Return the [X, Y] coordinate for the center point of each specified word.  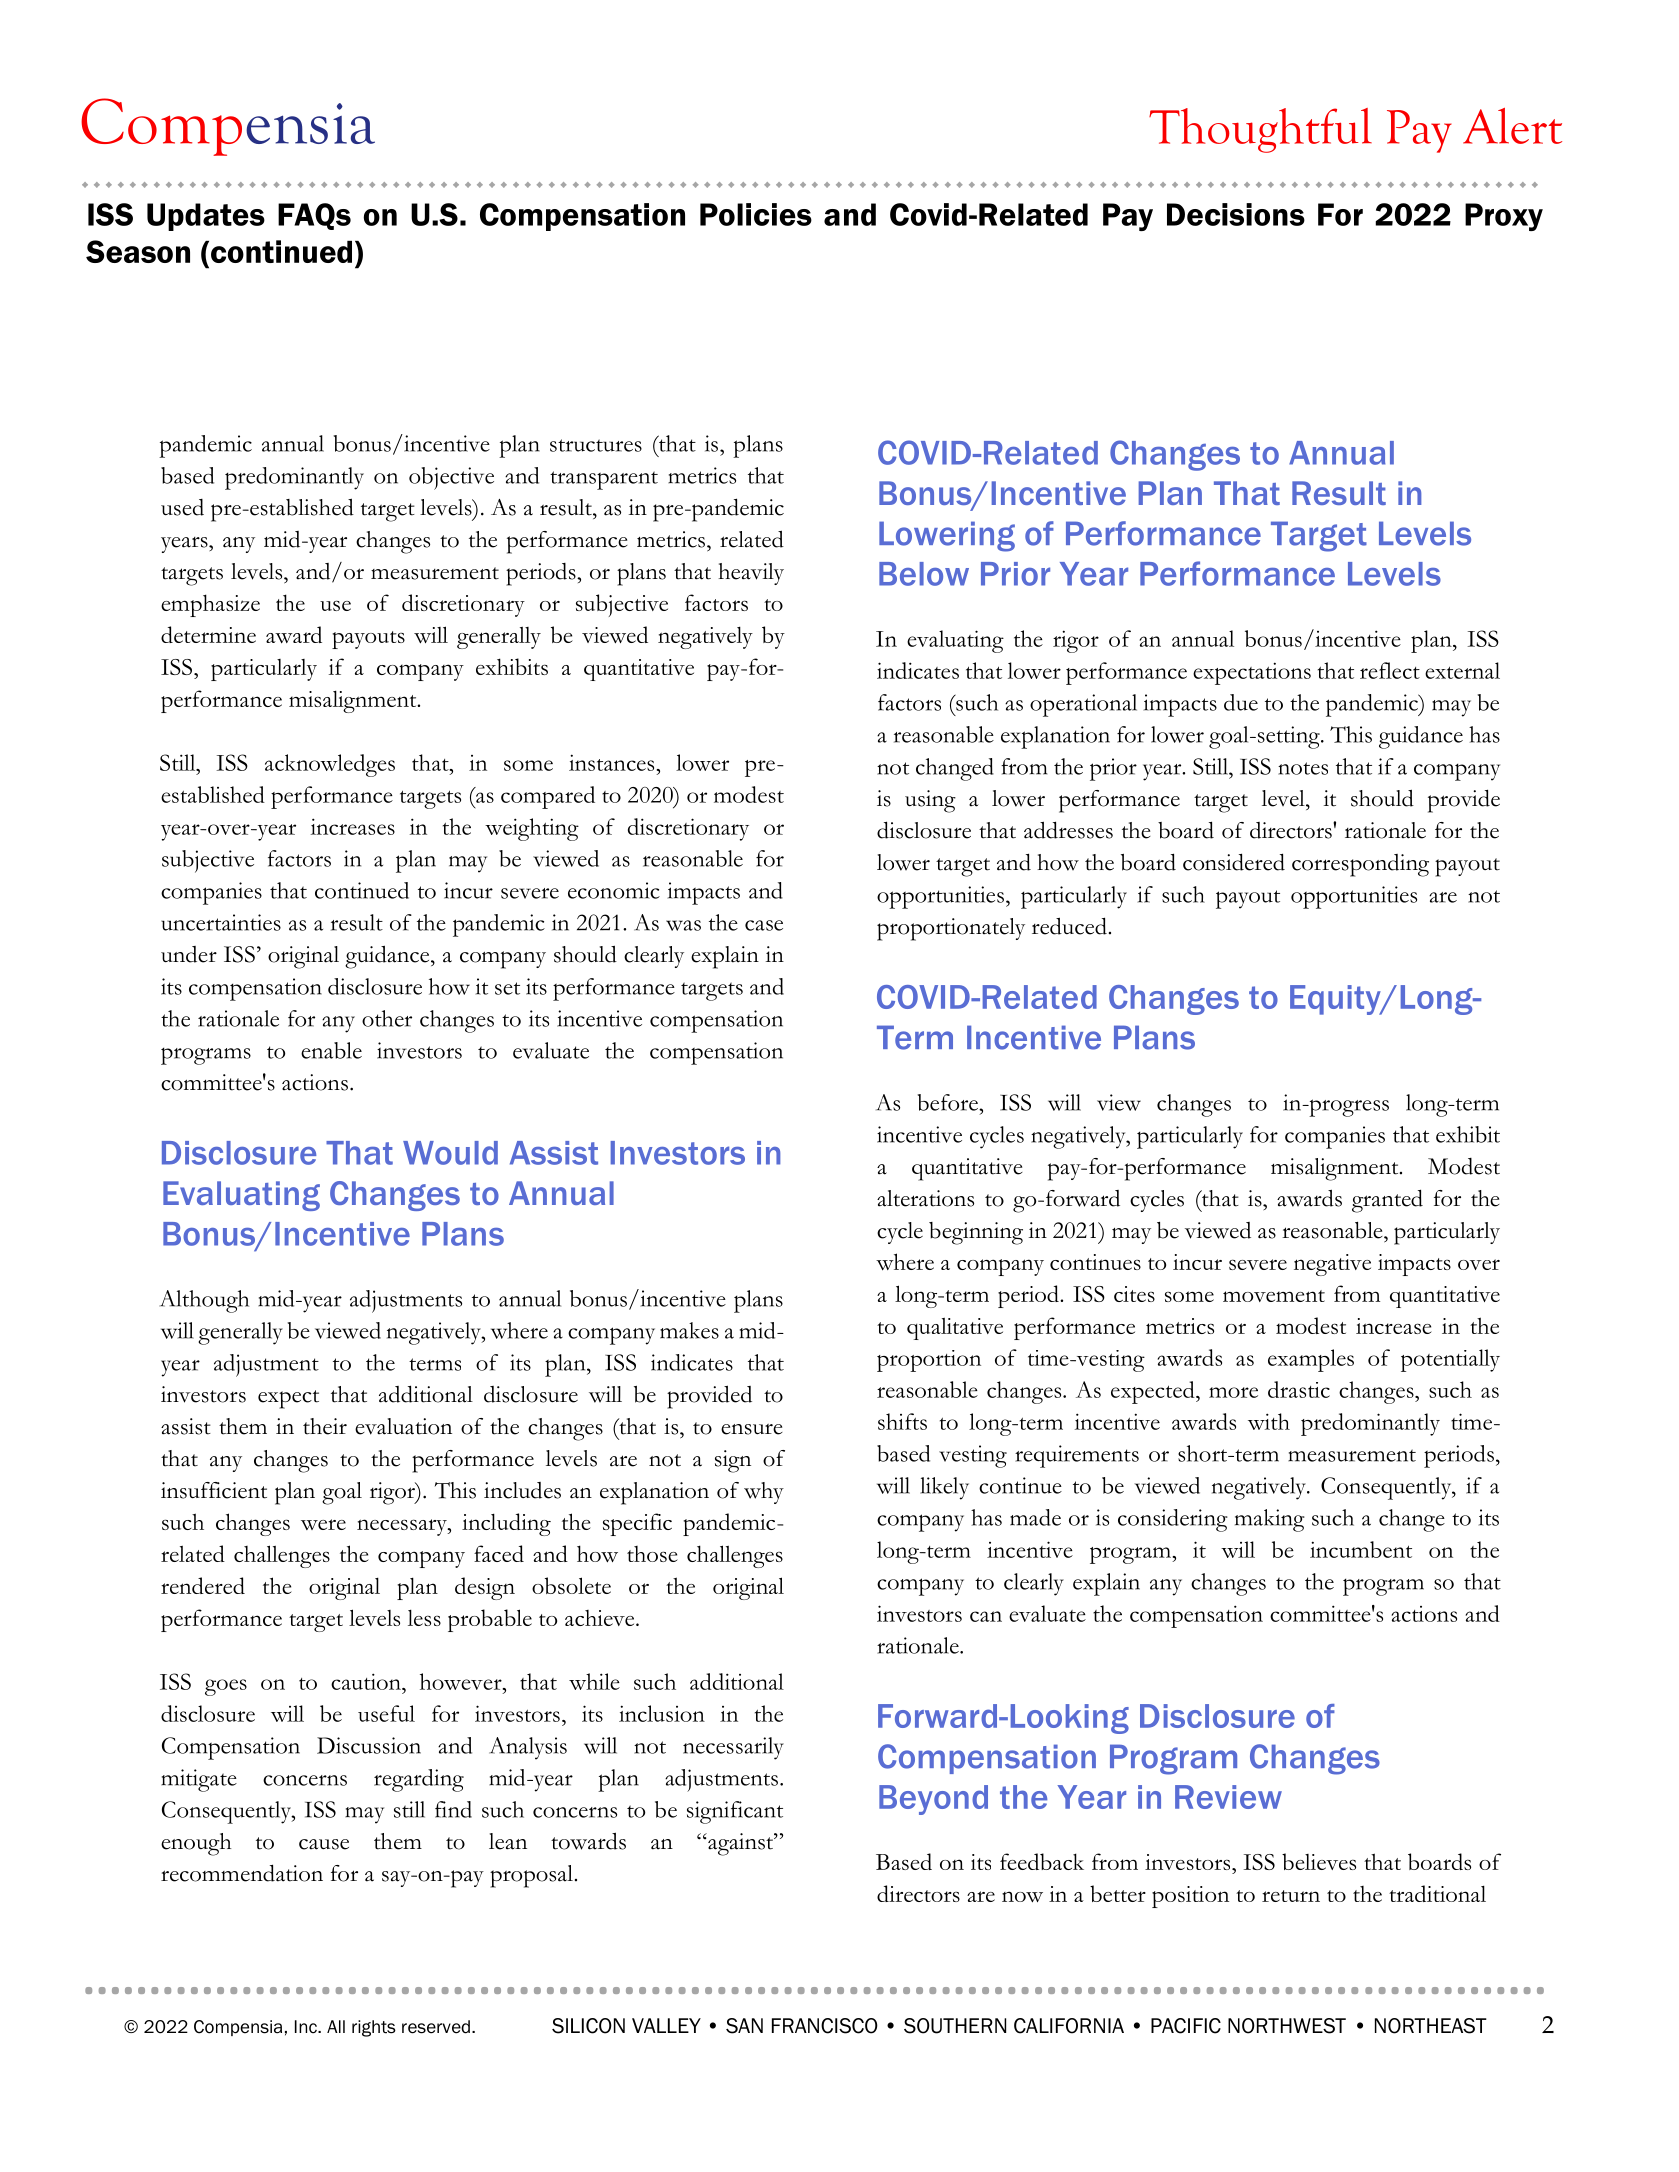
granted [1387, 1201]
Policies [756, 214]
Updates [206, 217]
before [948, 1102]
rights [374, 2028]
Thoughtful [1260, 130]
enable [331, 1050]
